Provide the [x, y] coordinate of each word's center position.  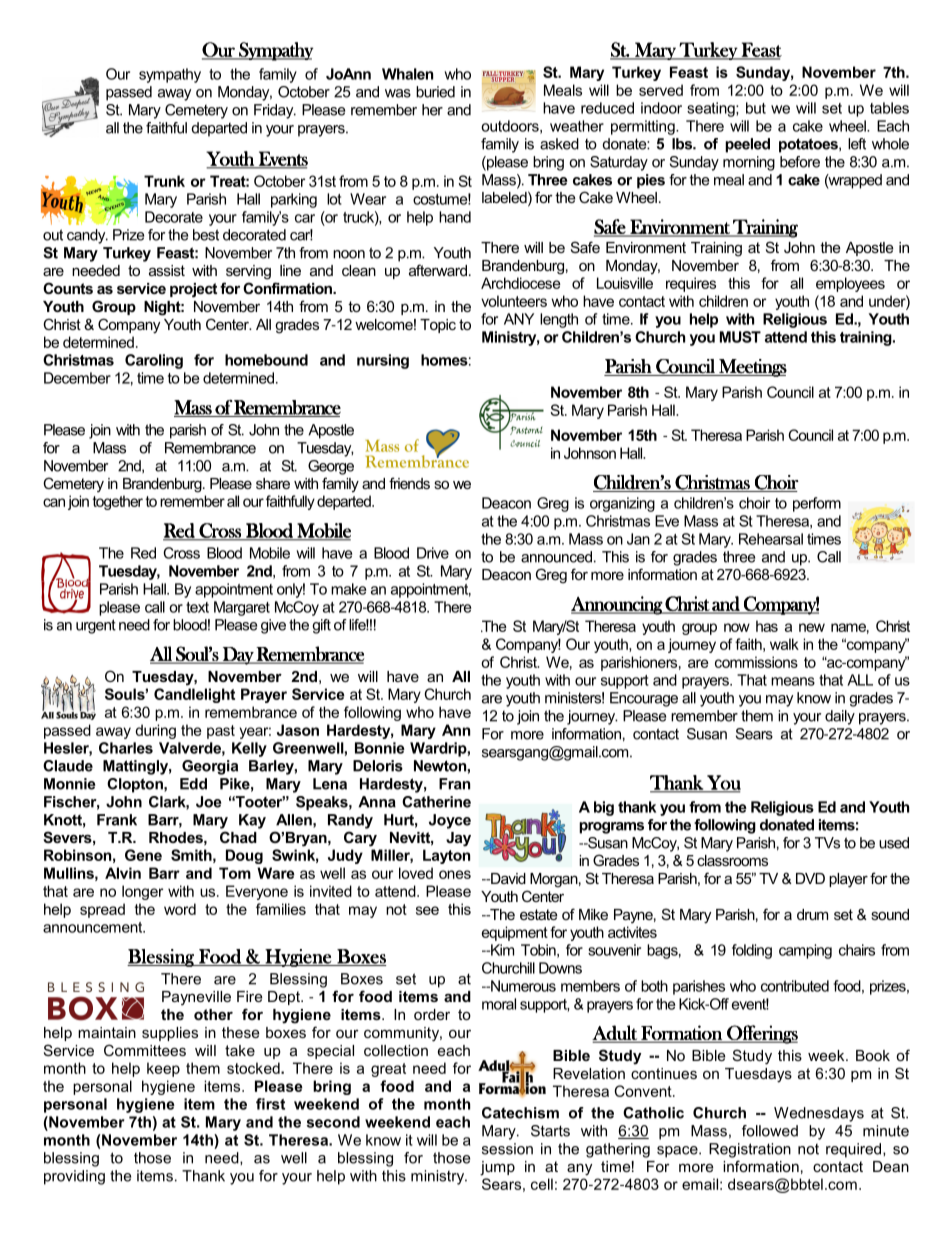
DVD [810, 878]
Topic [438, 326]
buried [435, 92]
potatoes [809, 145]
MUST [740, 337]
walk [784, 644]
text [197, 607]
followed [770, 1131]
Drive [433, 553]
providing [74, 1177]
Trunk [164, 181]
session [507, 1149]
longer [142, 892]
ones [455, 874]
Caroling [154, 361]
